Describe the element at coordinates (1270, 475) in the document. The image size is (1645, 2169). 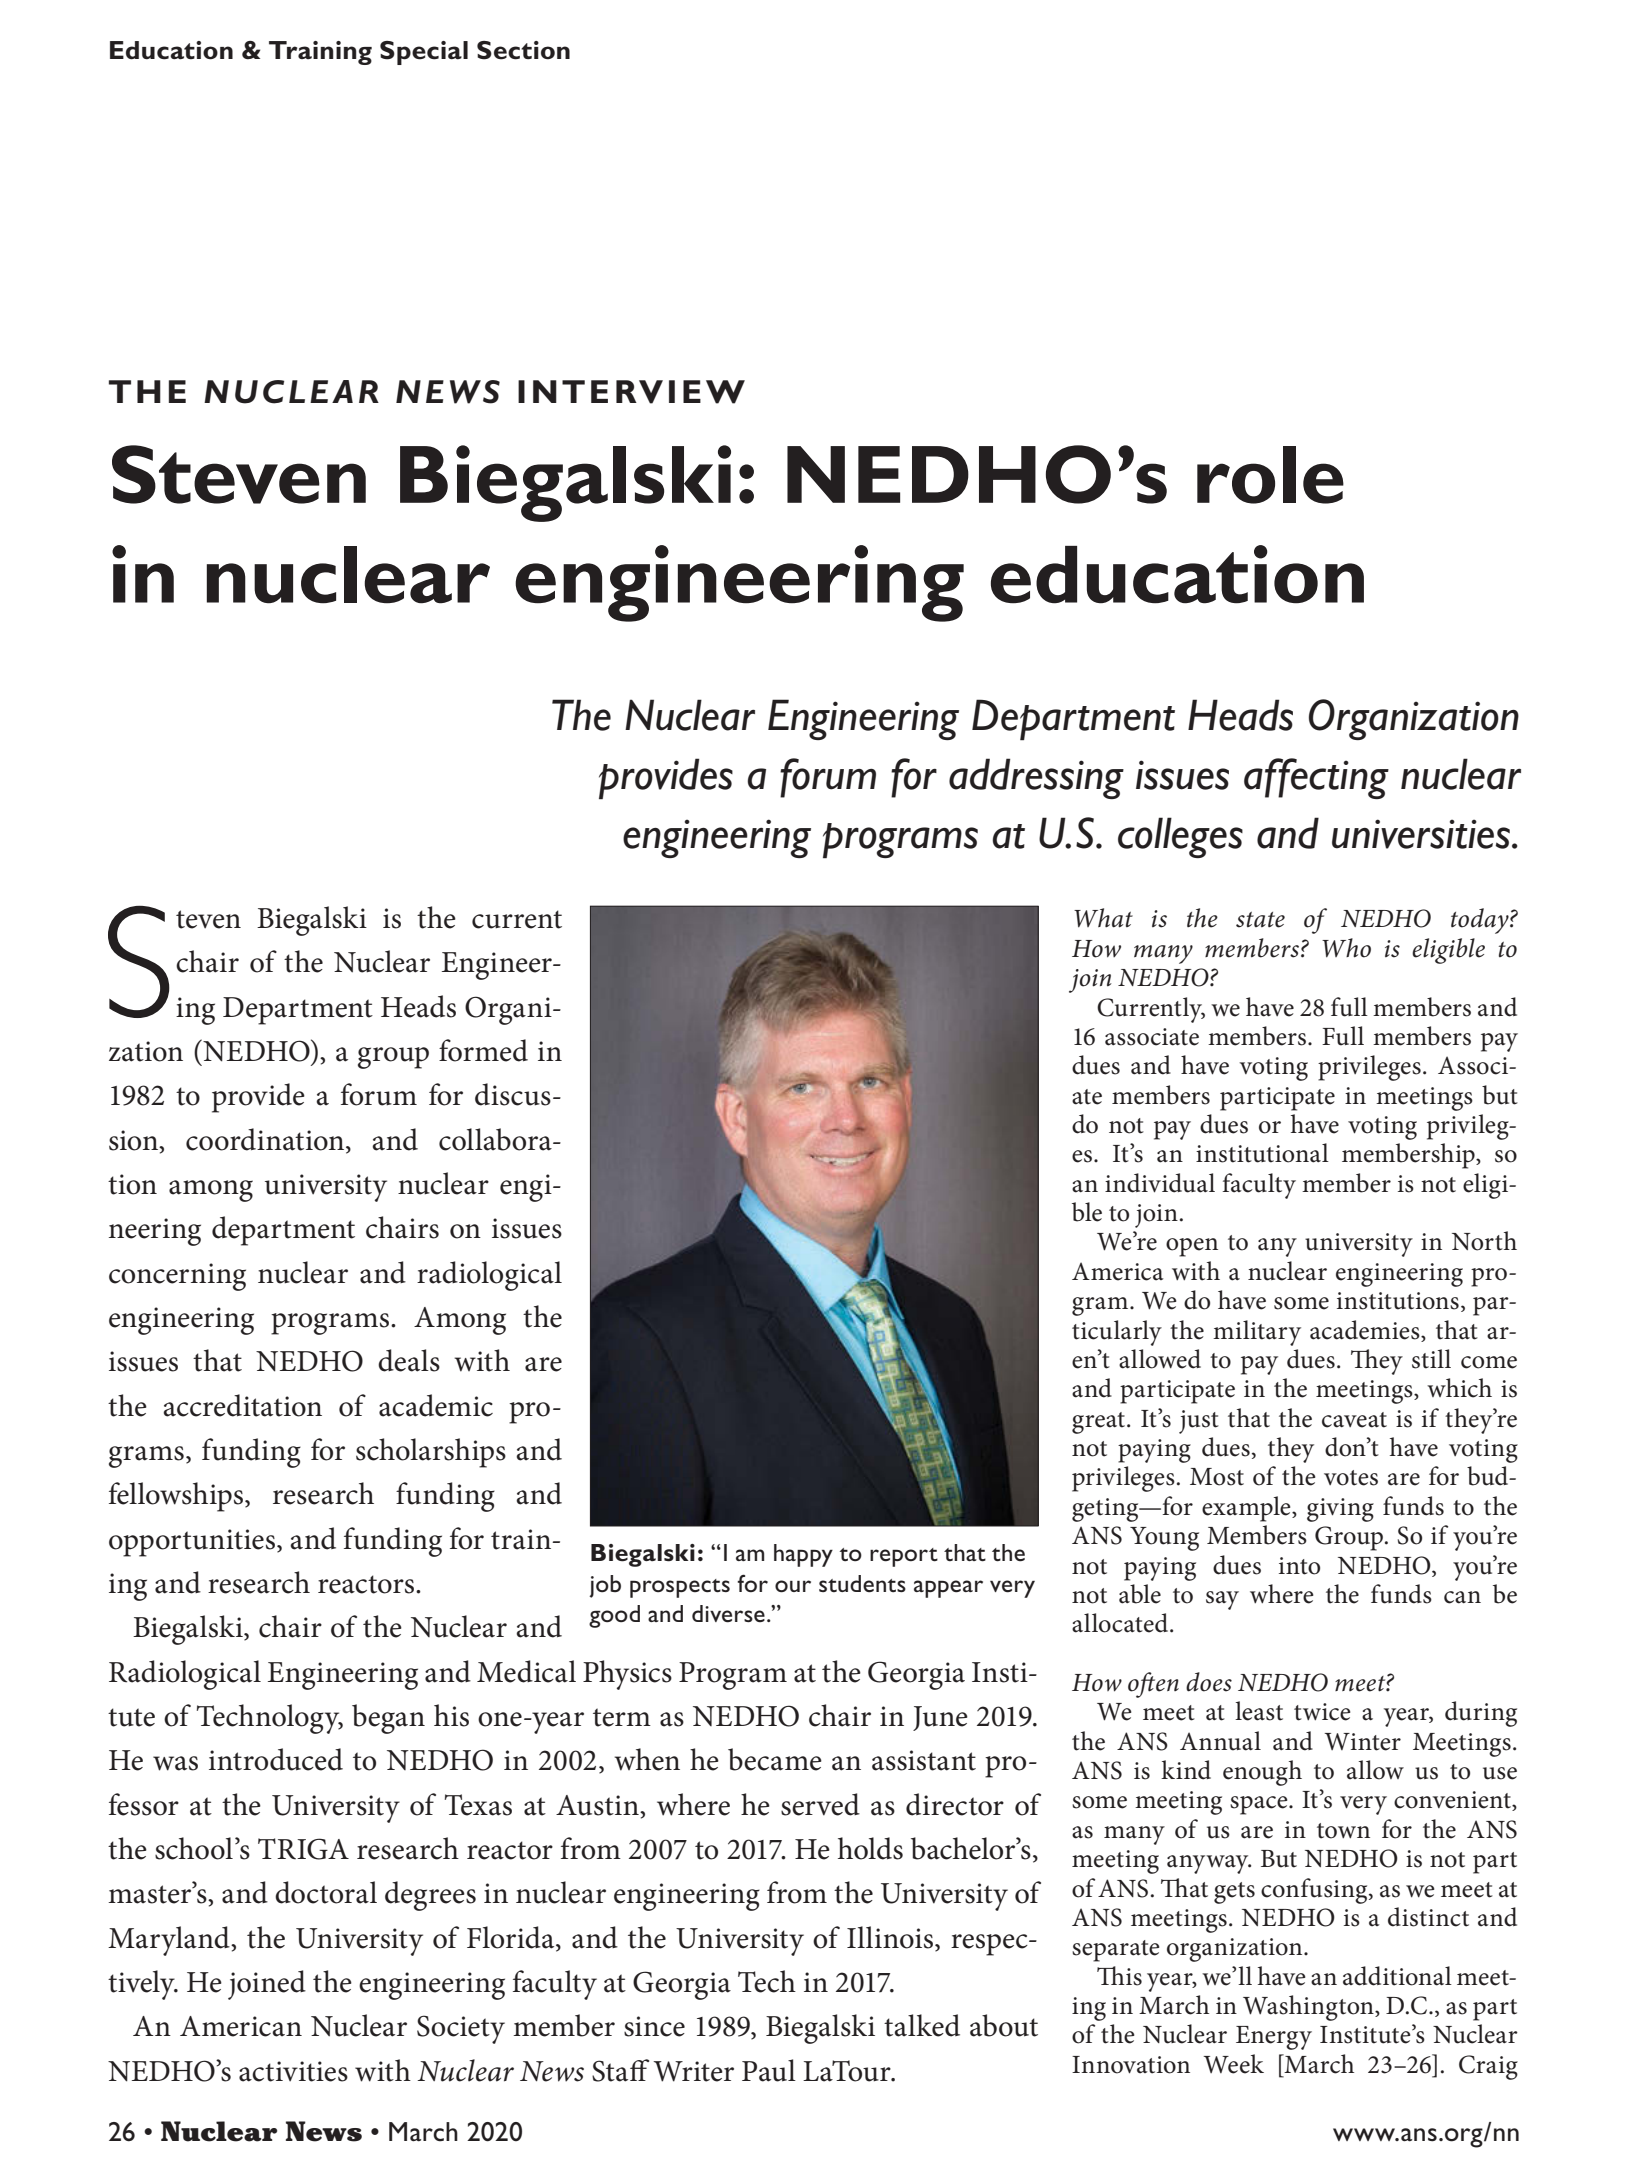
I see `role` at that location.
